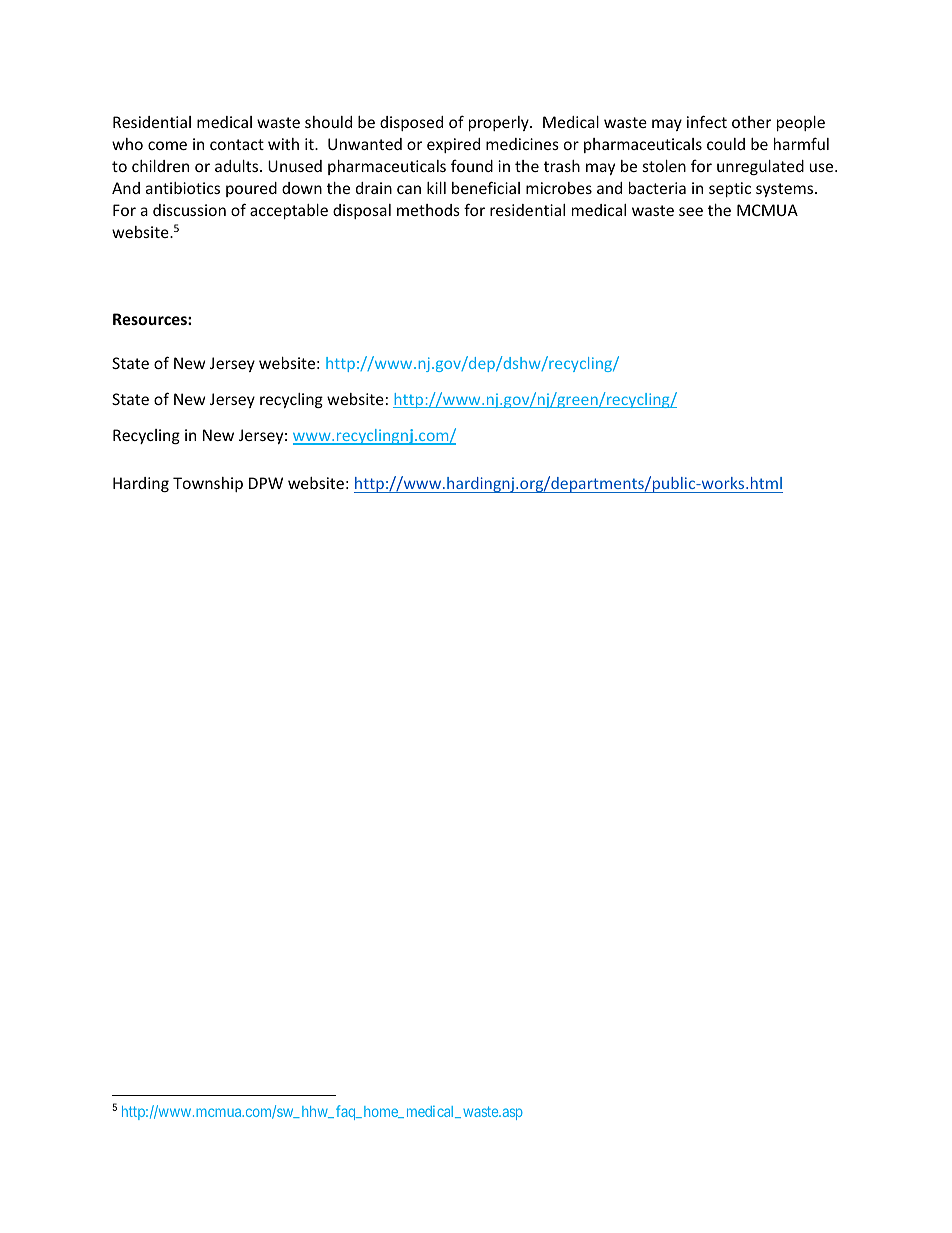 This screenshot has width=952, height=1233. I want to click on discussion, so click(189, 210).
